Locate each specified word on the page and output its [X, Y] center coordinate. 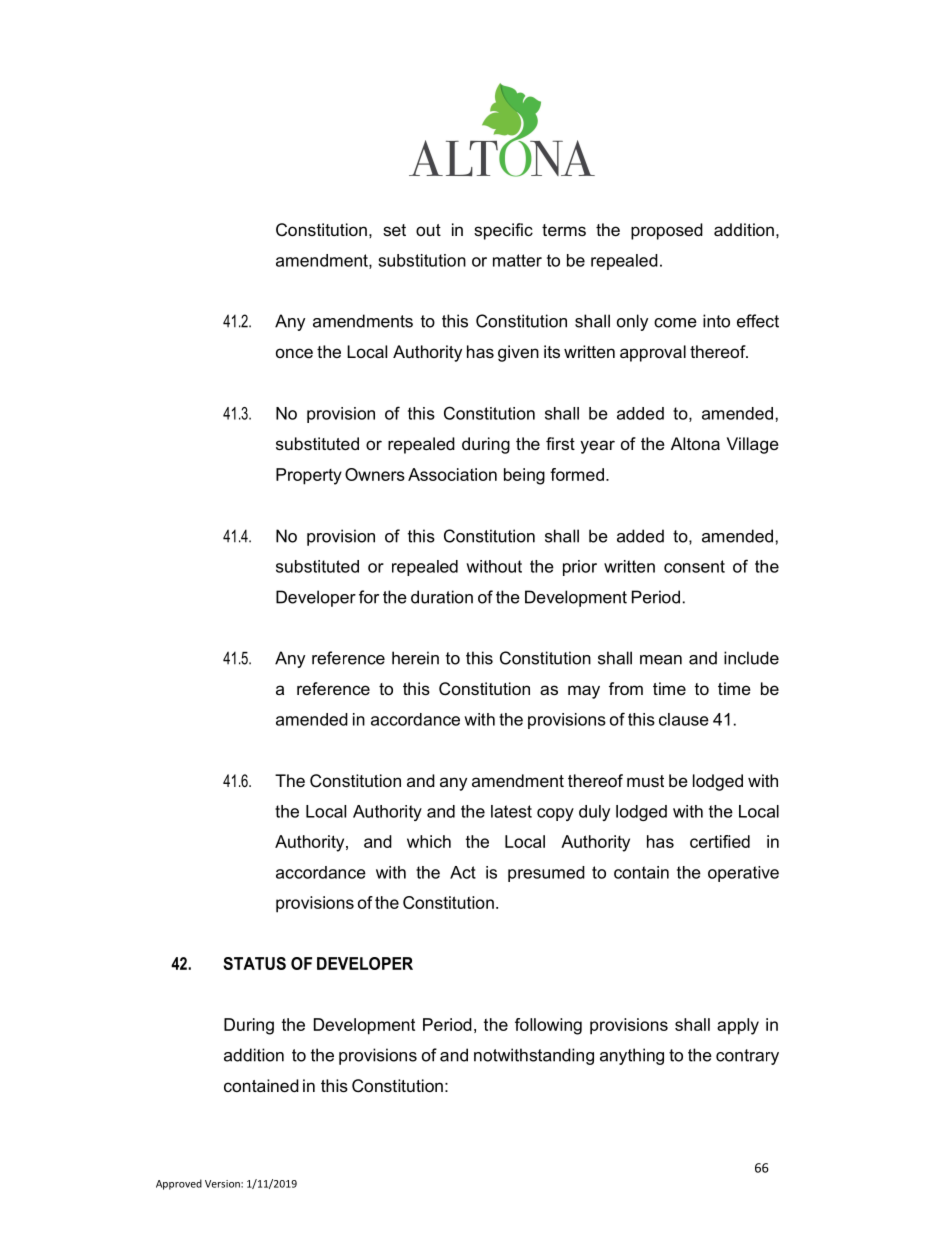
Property [309, 476]
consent [694, 566]
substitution [422, 260]
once [294, 353]
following [548, 1026]
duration [442, 597]
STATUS [254, 963]
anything [632, 1056]
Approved [179, 1184]
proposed [667, 231]
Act [463, 872]
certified [720, 841]
